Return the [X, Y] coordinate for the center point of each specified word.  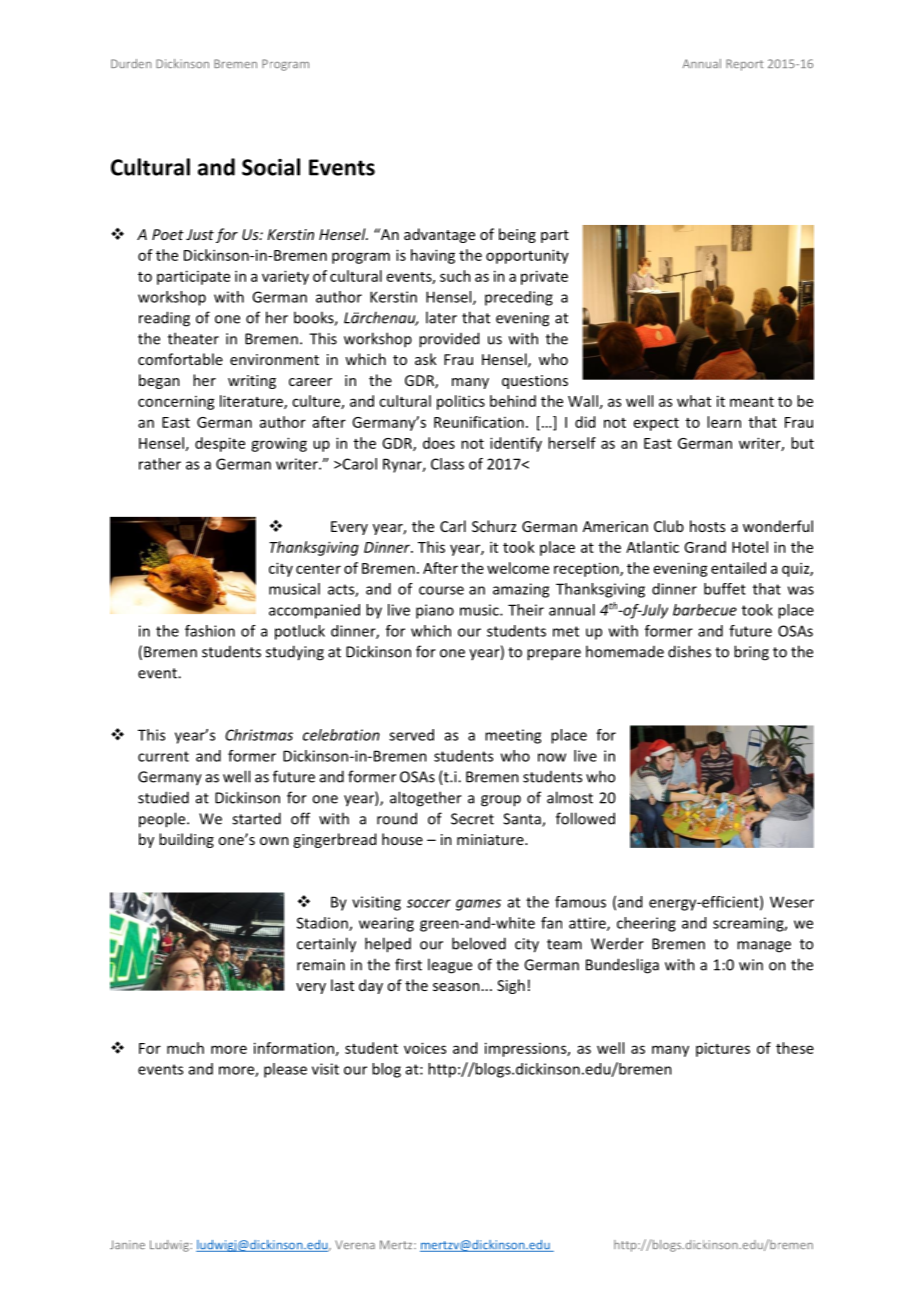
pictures [723, 1049]
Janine [127, 1244]
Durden [131, 63]
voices [425, 1048]
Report [744, 65]
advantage [439, 235]
